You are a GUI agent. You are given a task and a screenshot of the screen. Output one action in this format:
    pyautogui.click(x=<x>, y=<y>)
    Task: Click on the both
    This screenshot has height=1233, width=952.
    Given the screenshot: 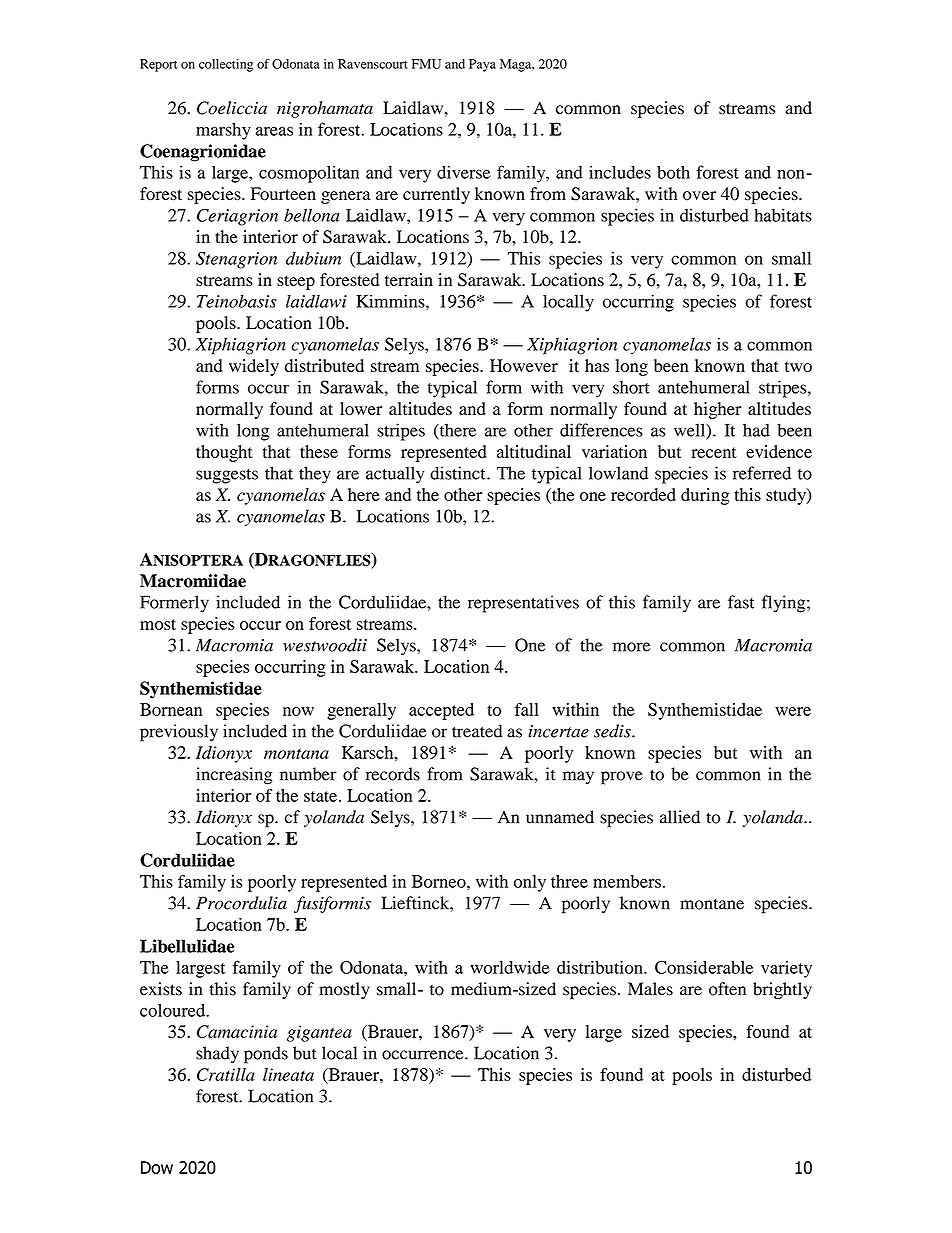 What is the action you would take?
    pyautogui.click(x=673, y=172)
